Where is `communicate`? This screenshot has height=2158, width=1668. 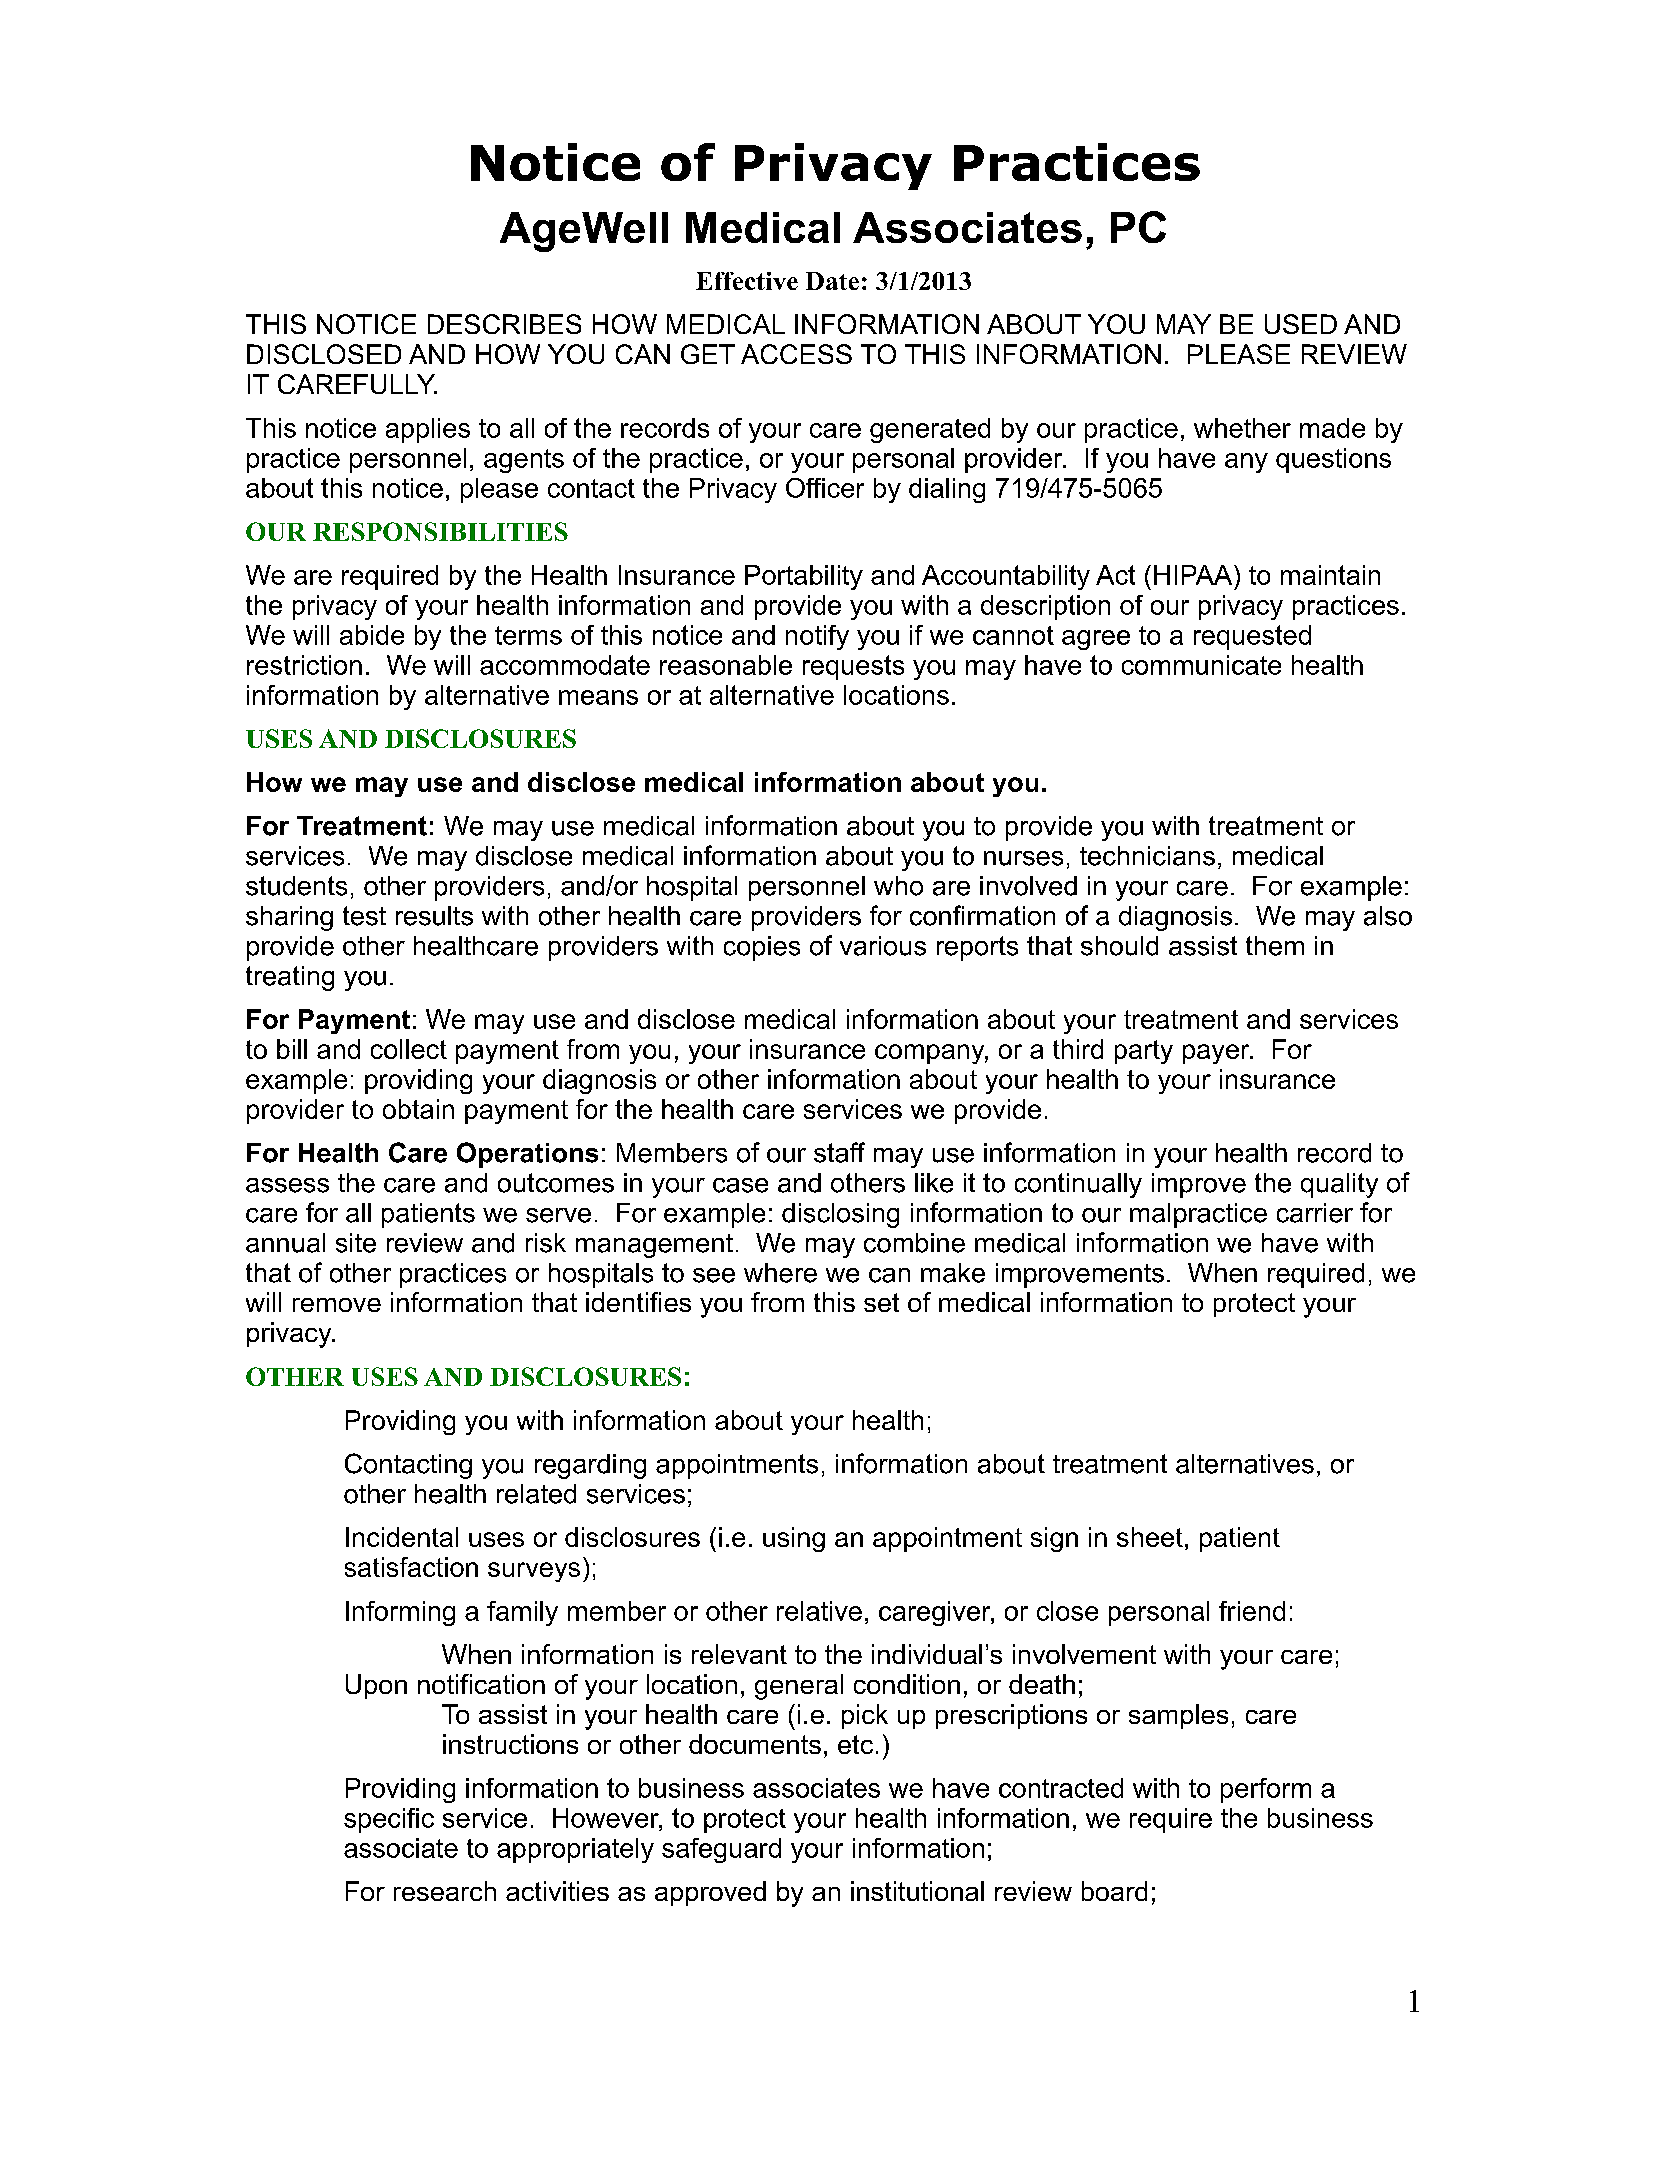
communicate is located at coordinates (1201, 665).
